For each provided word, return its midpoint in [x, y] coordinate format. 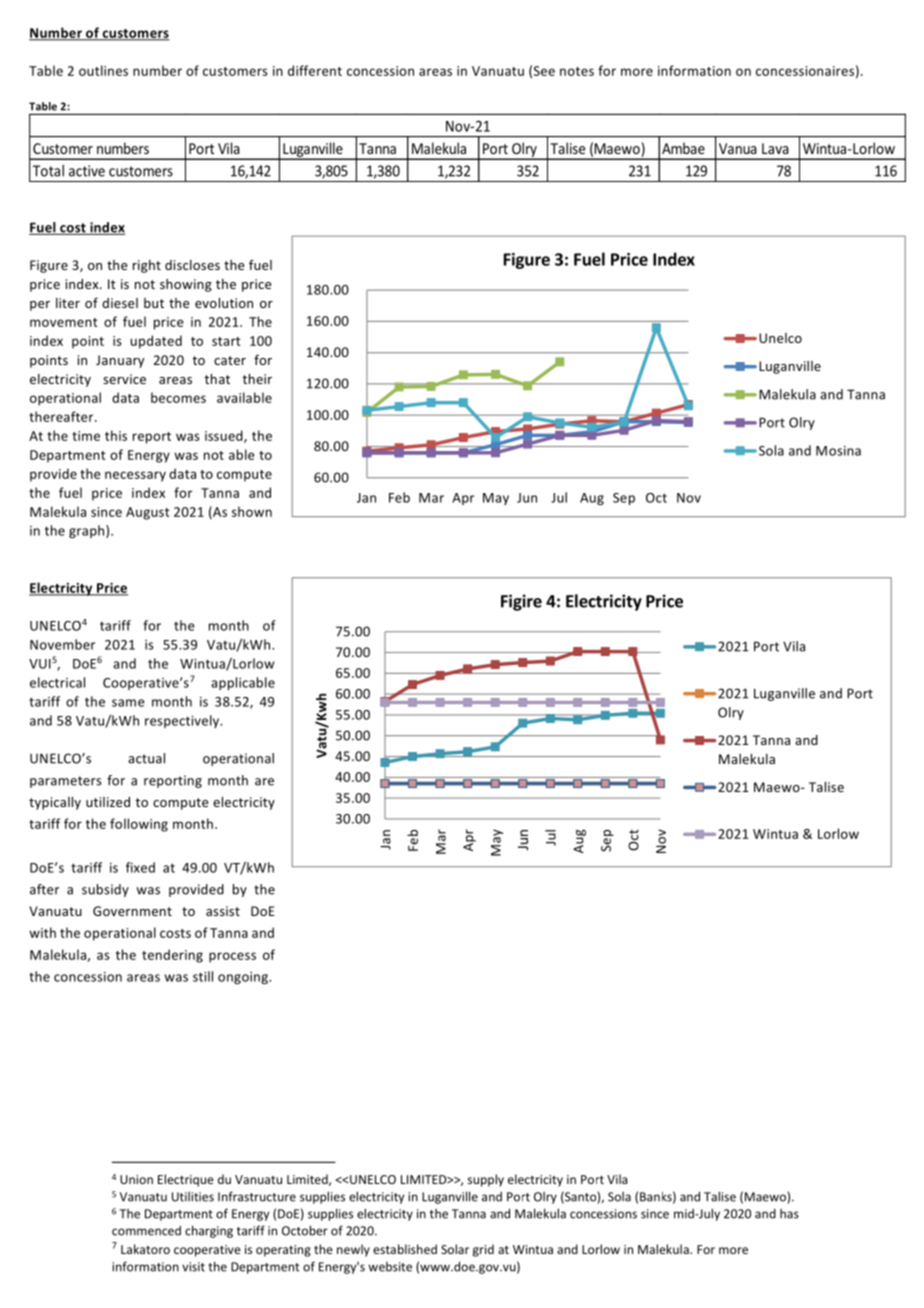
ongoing [244, 978]
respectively [183, 721]
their [257, 379]
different [315, 70]
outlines [103, 70]
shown [252, 511]
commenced [146, 1231]
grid [483, 1250]
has [789, 1214]
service [124, 379]
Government [132, 911]
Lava [775, 148]
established [405, 1249]
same [128, 703]
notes [577, 71]
